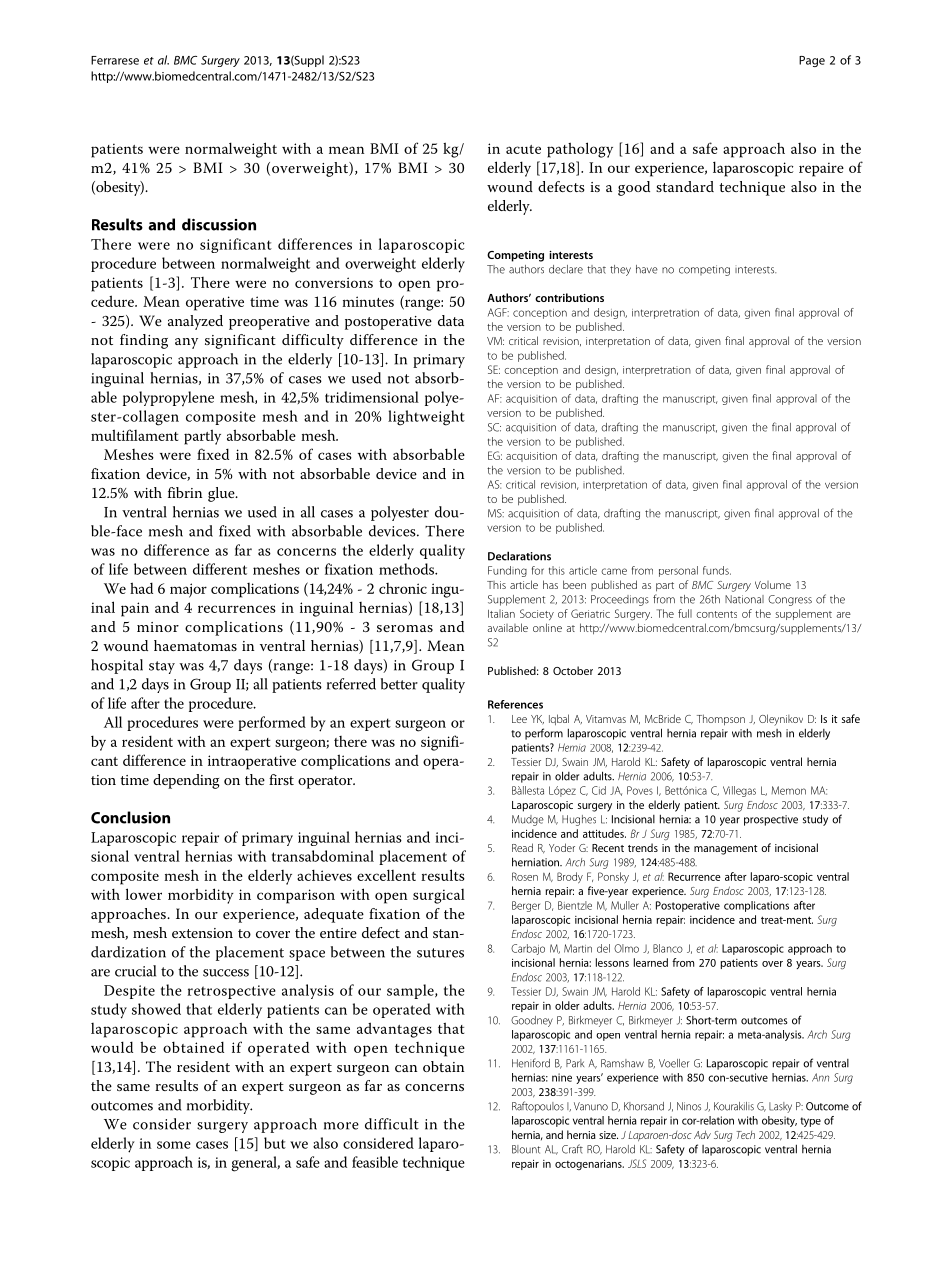 The image size is (952, 1270). I want to click on acute, so click(523, 149).
